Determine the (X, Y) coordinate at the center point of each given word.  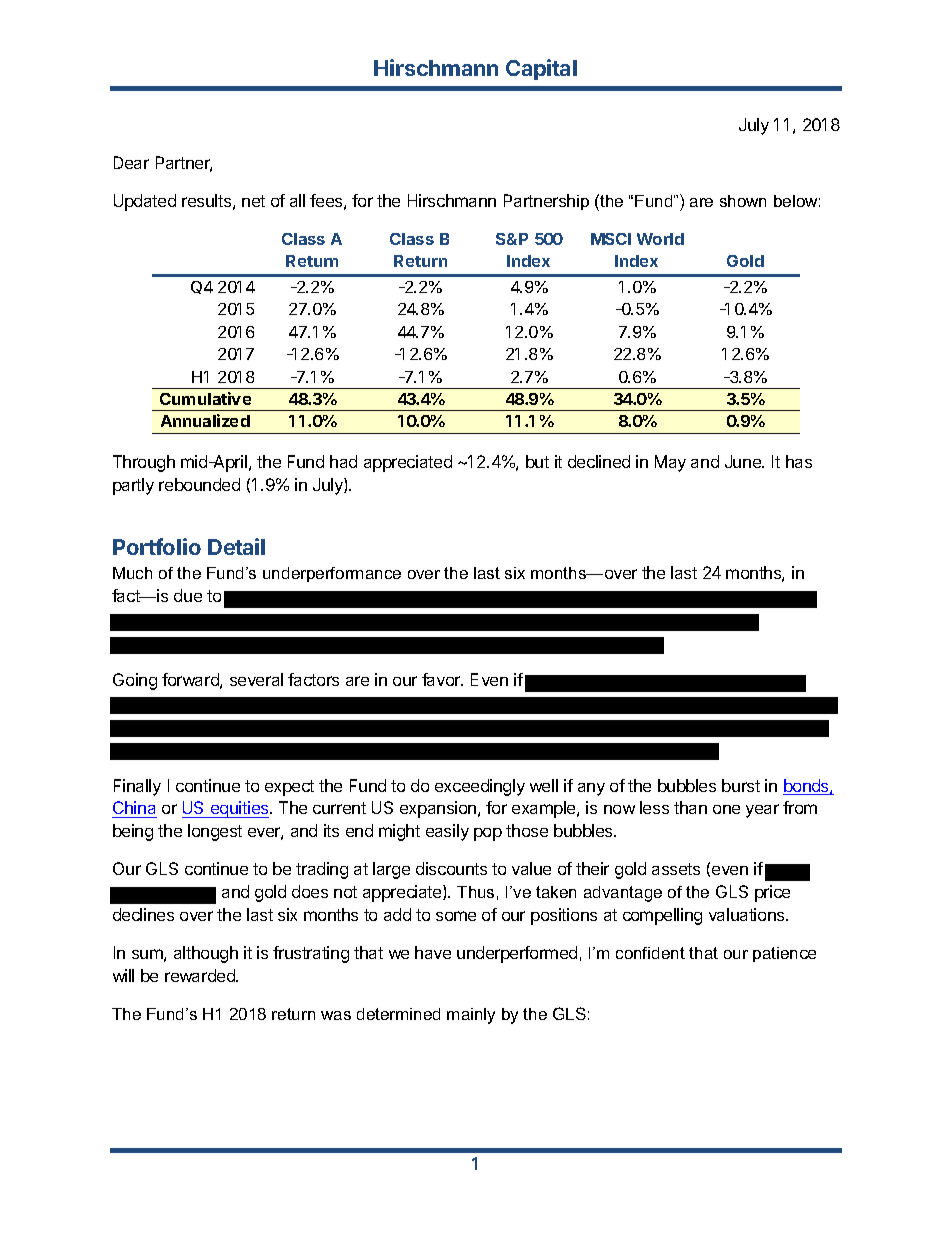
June (744, 461)
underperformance (332, 574)
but (537, 461)
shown (743, 201)
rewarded (201, 975)
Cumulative (205, 398)
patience (784, 954)
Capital (541, 69)
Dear (131, 162)
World (660, 239)
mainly (471, 1016)
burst (741, 785)
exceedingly (480, 787)
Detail (236, 546)
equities (239, 809)
